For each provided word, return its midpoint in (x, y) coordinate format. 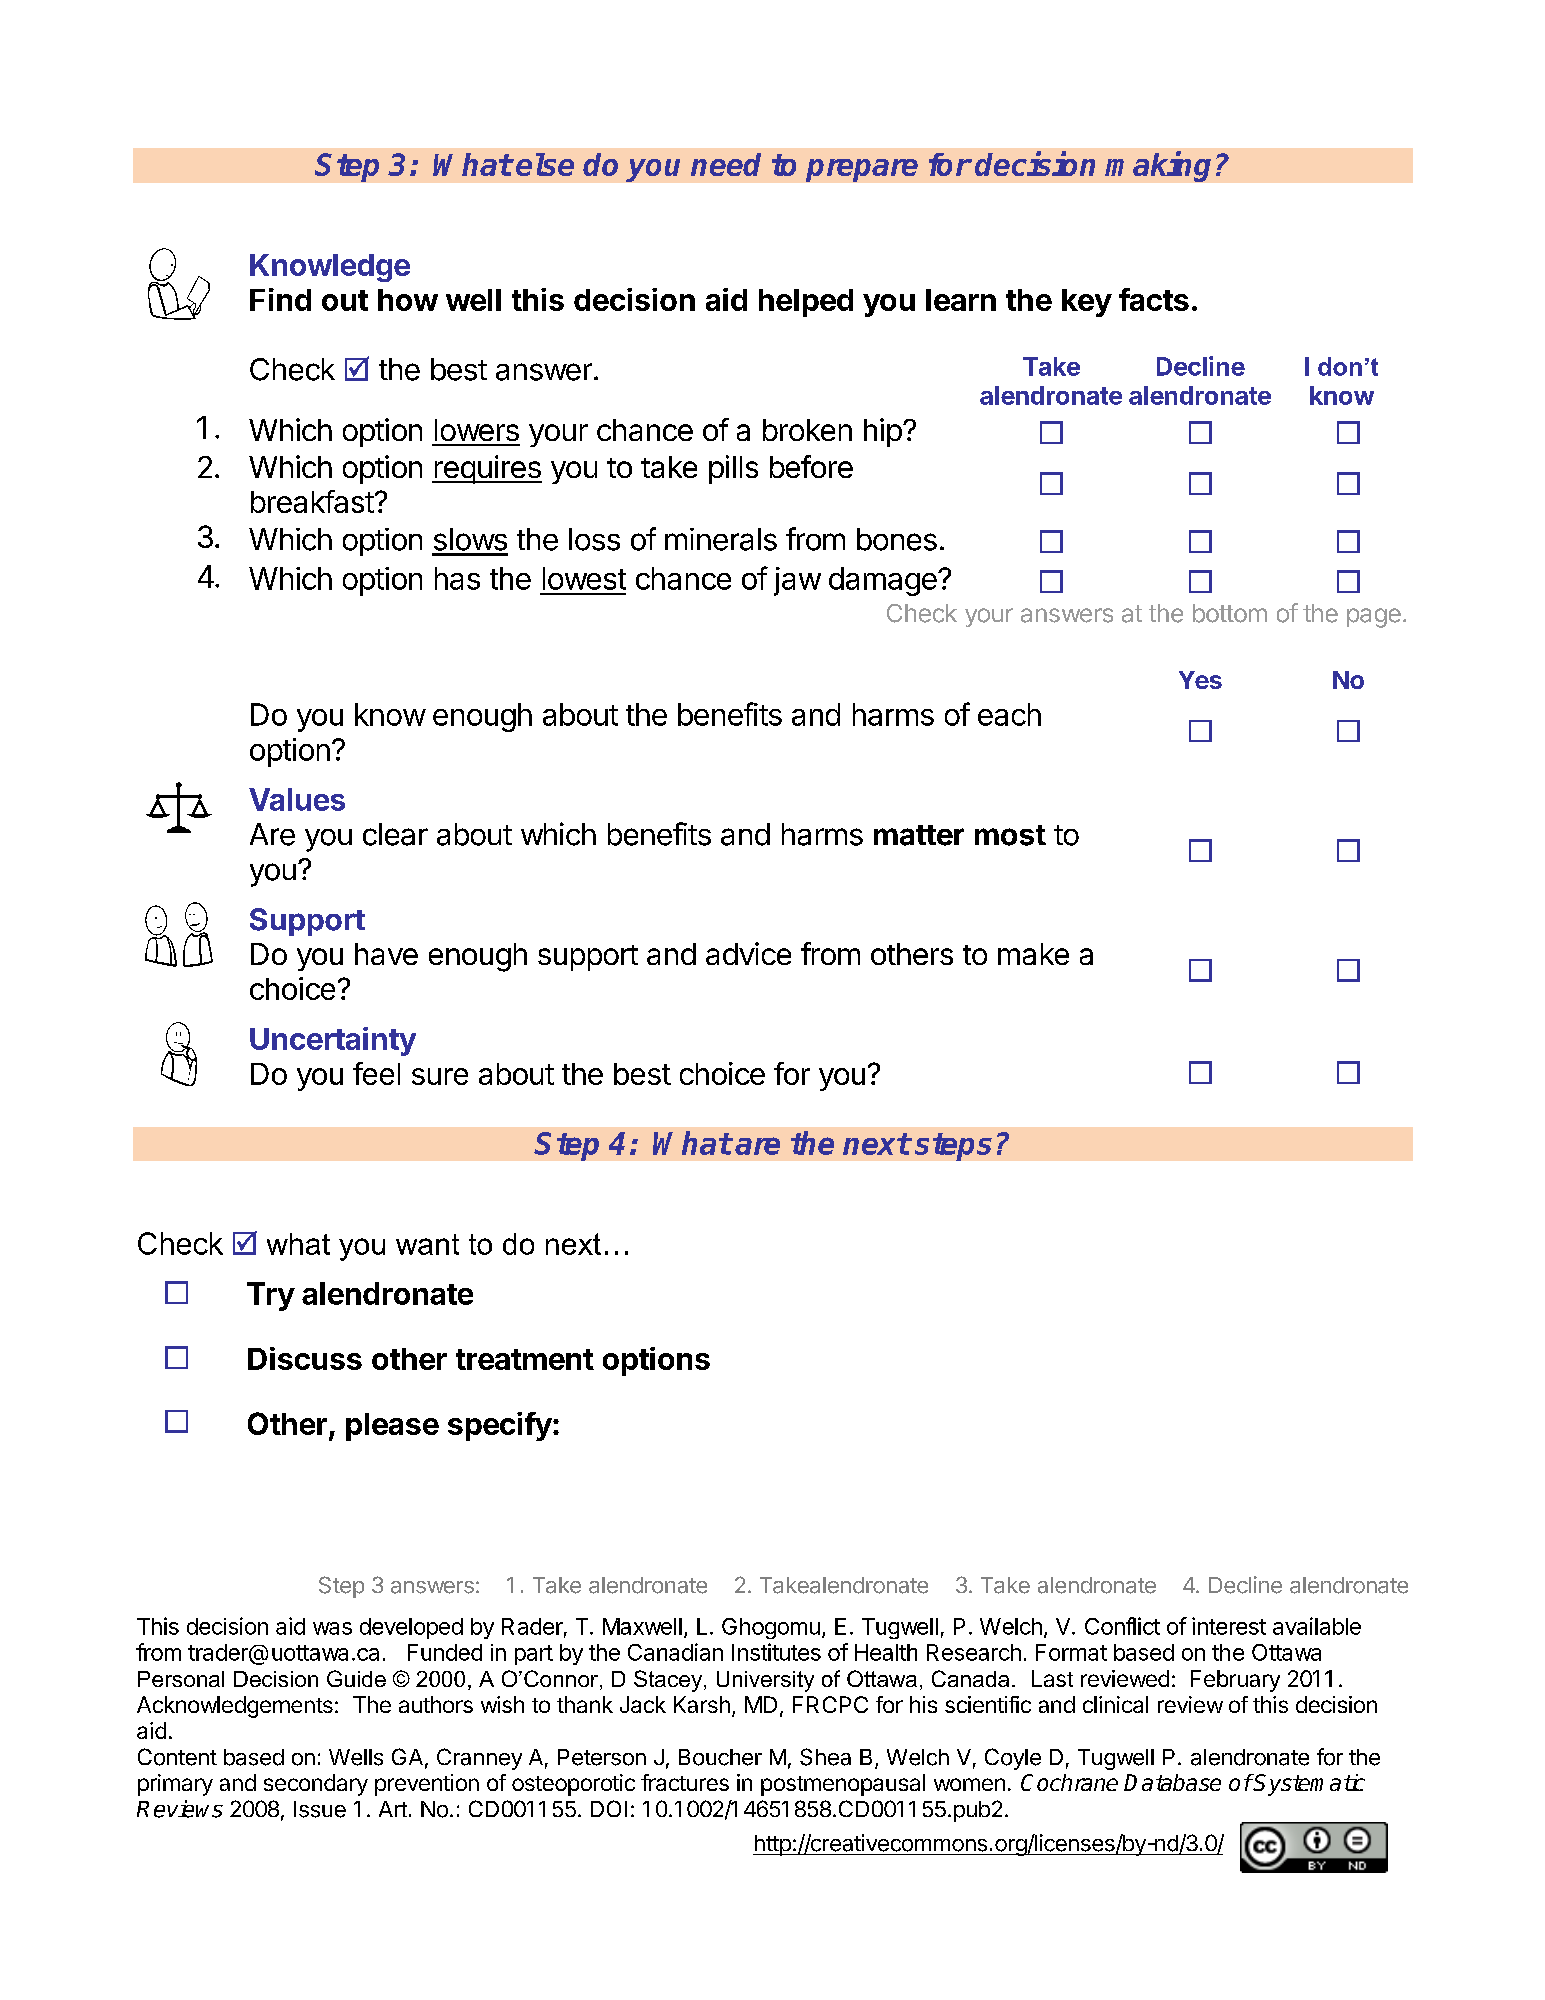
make (1033, 954)
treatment (525, 1359)
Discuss (305, 1358)
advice (748, 953)
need (726, 164)
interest (1229, 1626)
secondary (316, 1785)
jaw (797, 581)
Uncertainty (333, 1041)
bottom (1230, 613)
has (457, 578)
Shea (825, 1757)
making (1158, 166)
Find (280, 299)
